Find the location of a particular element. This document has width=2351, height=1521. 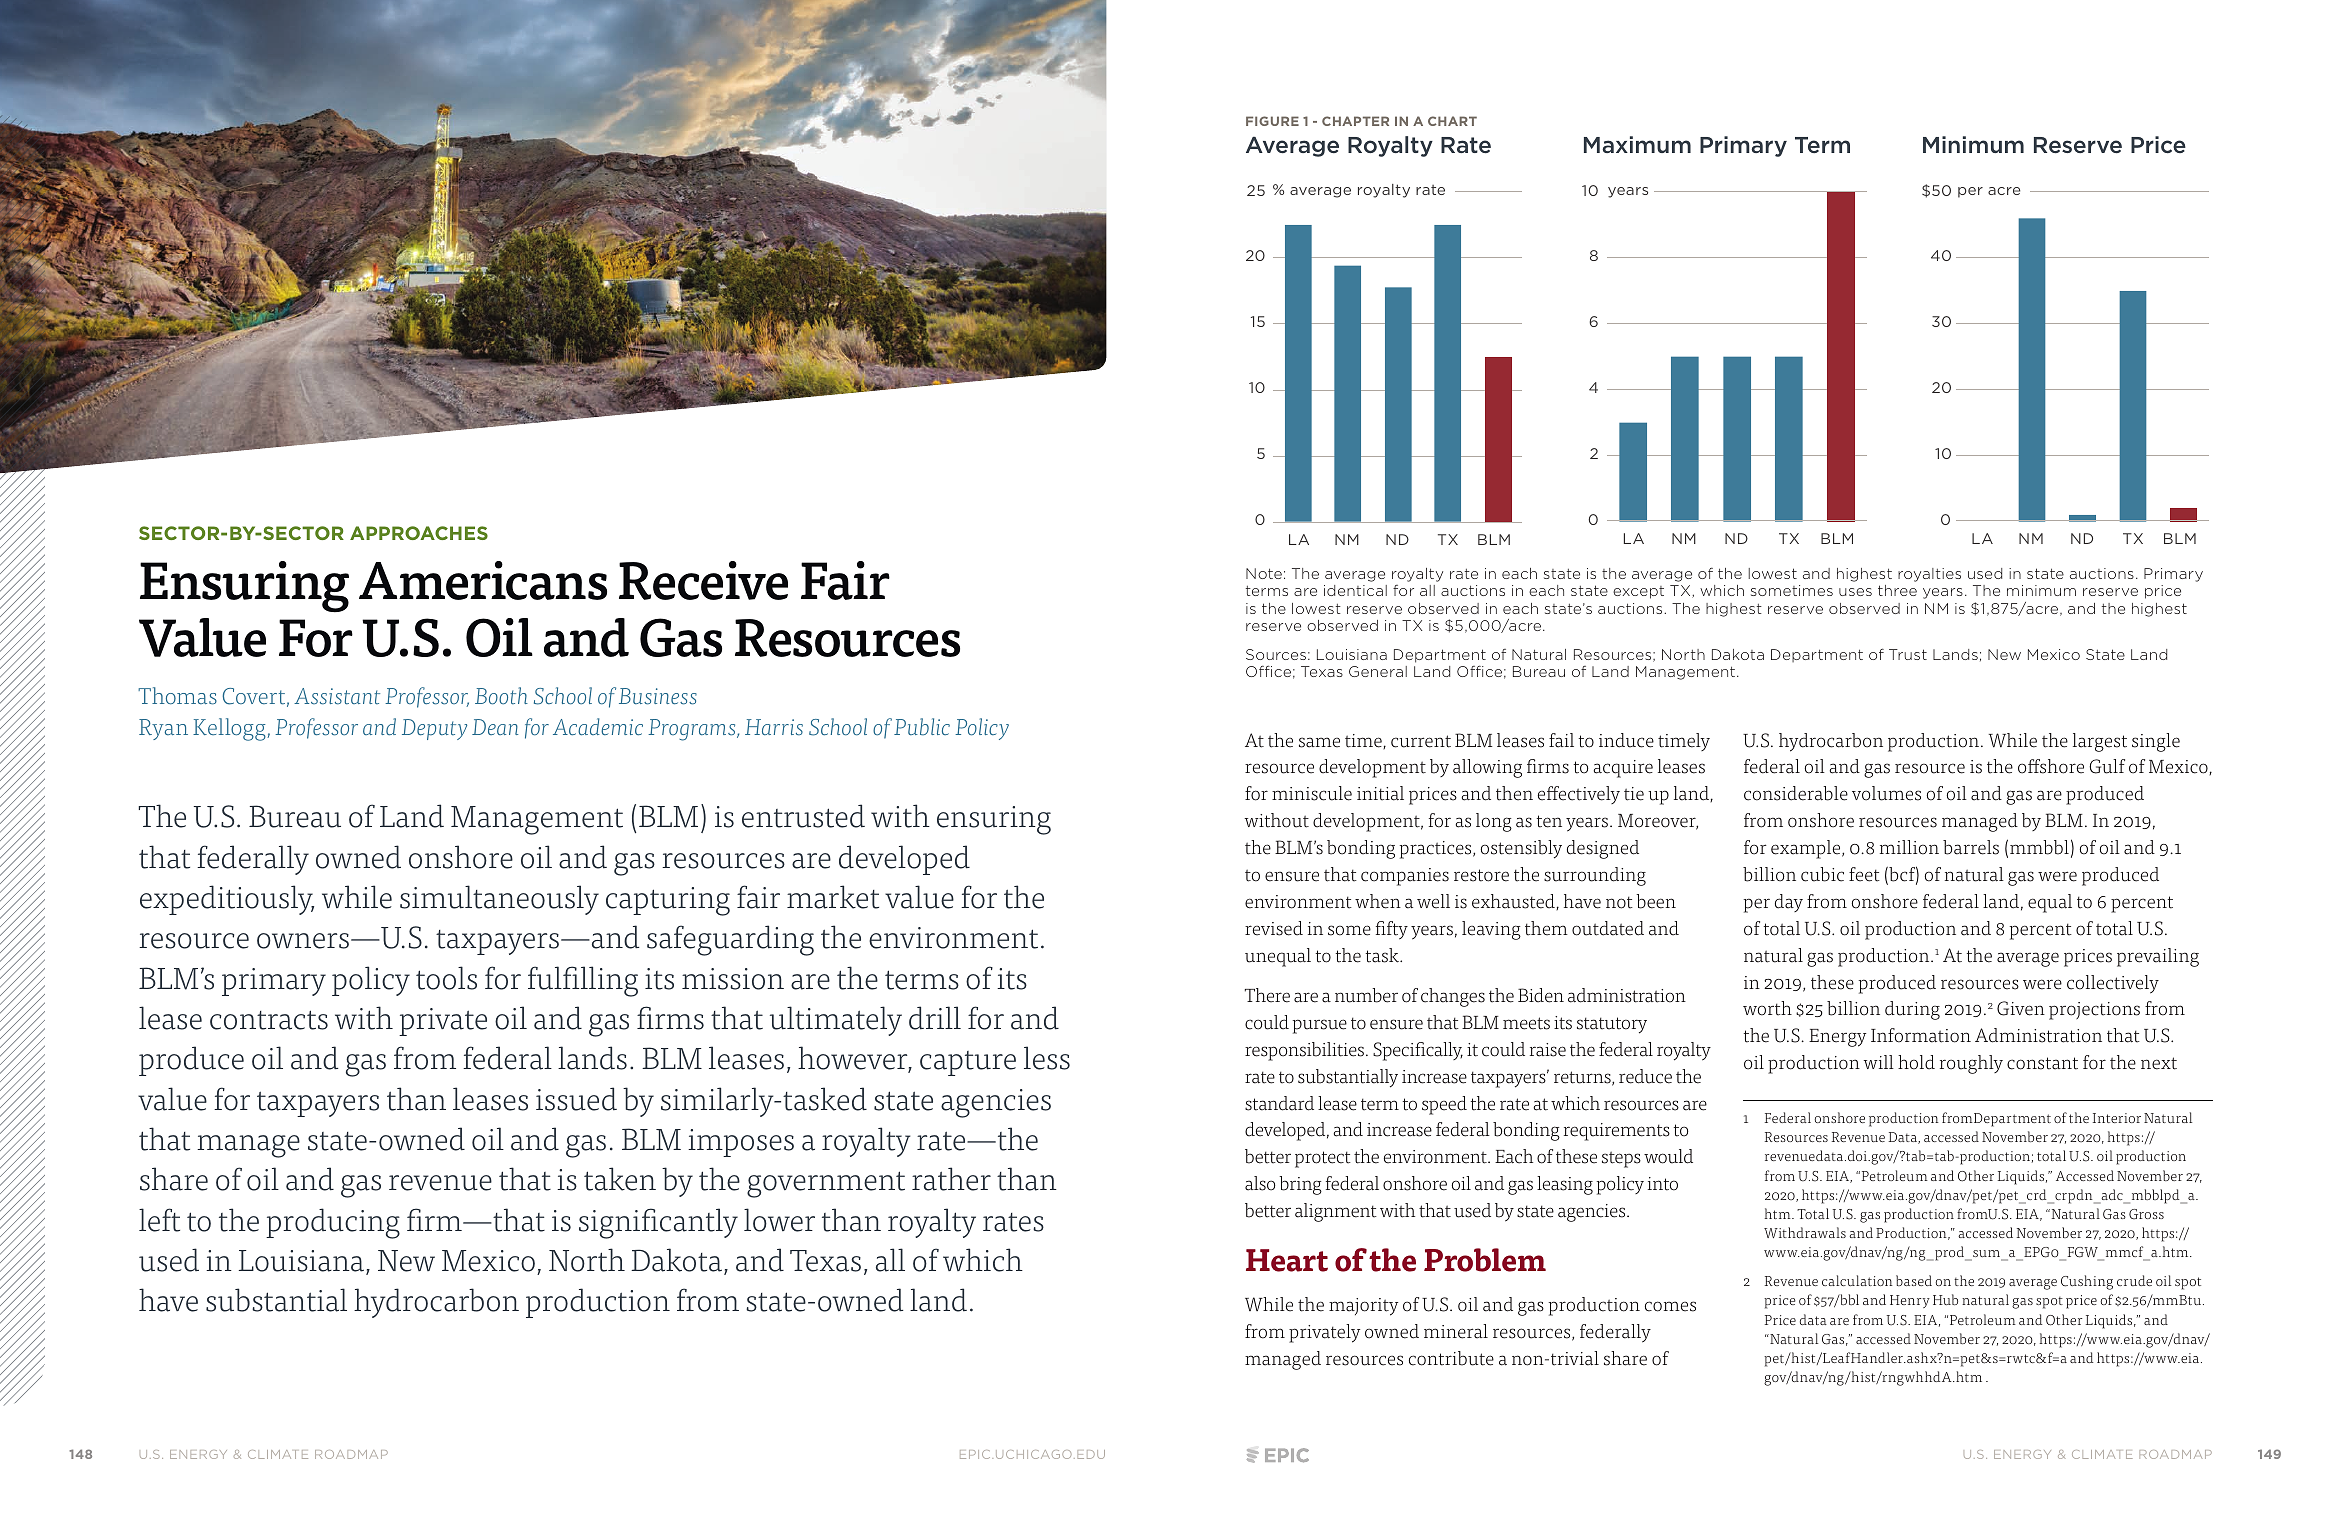

simultaneously is located at coordinates (499, 900).
